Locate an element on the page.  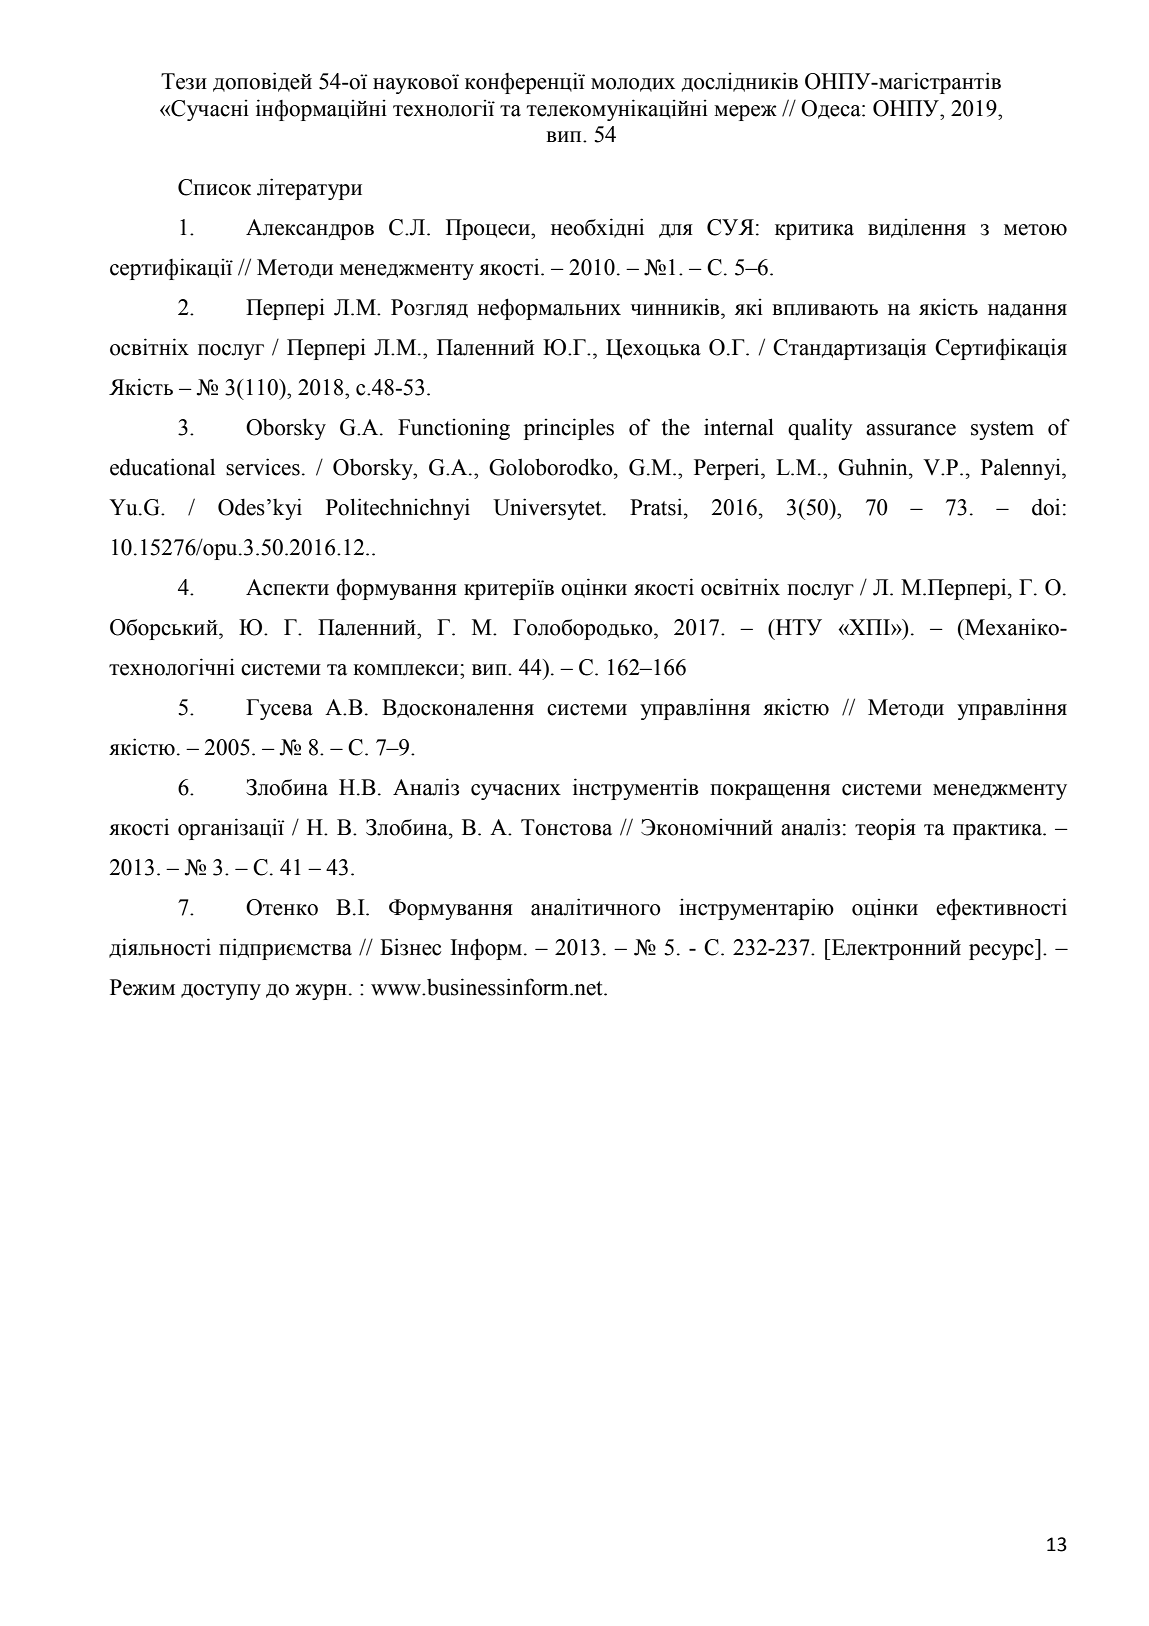
quality is located at coordinates (820, 429).
